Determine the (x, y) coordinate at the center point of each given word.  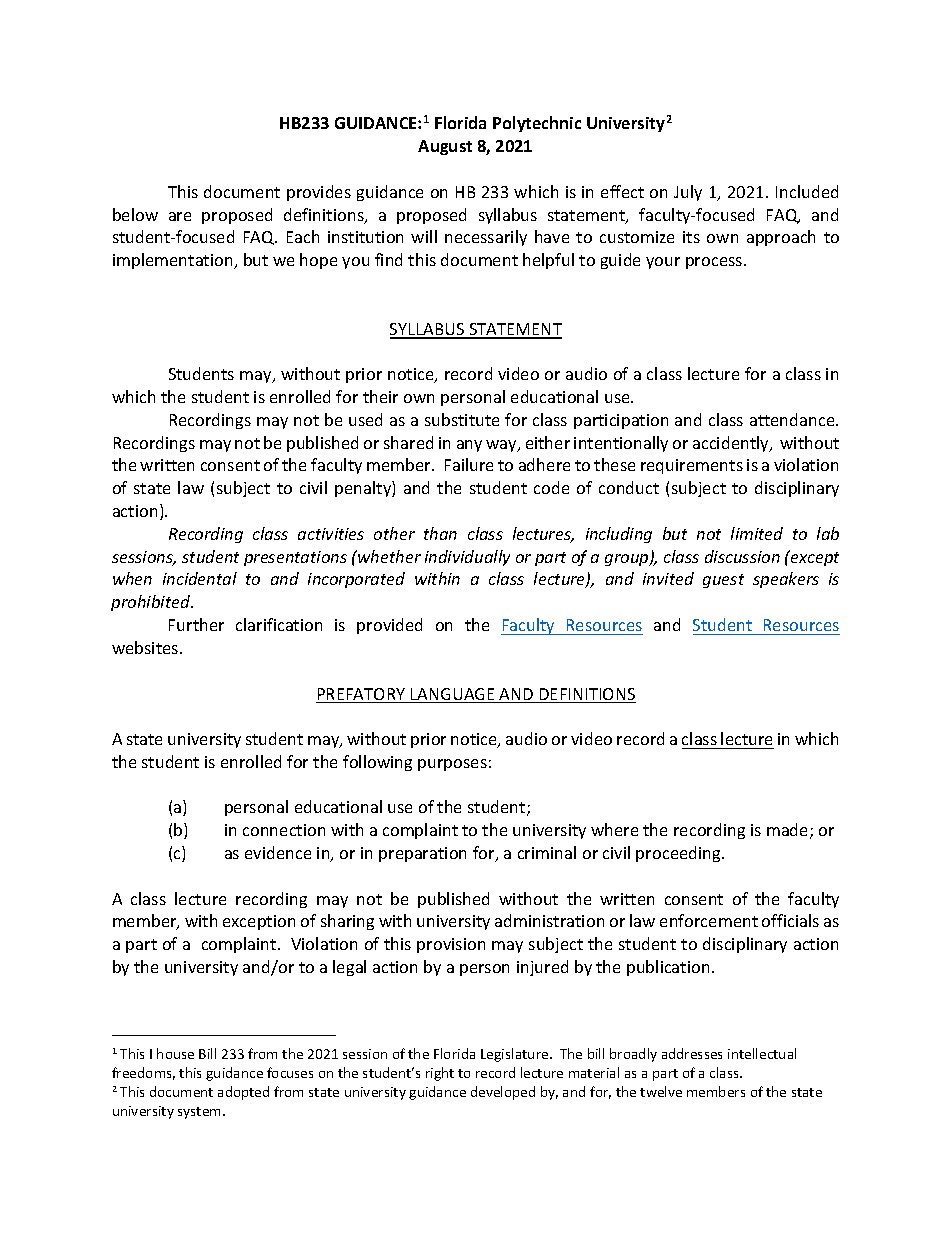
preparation (422, 854)
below (135, 214)
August (445, 147)
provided (389, 626)
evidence (278, 852)
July (688, 193)
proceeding (679, 854)
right (440, 1074)
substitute (462, 419)
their (380, 396)
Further (196, 624)
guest (723, 581)
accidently (732, 444)
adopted (243, 1093)
